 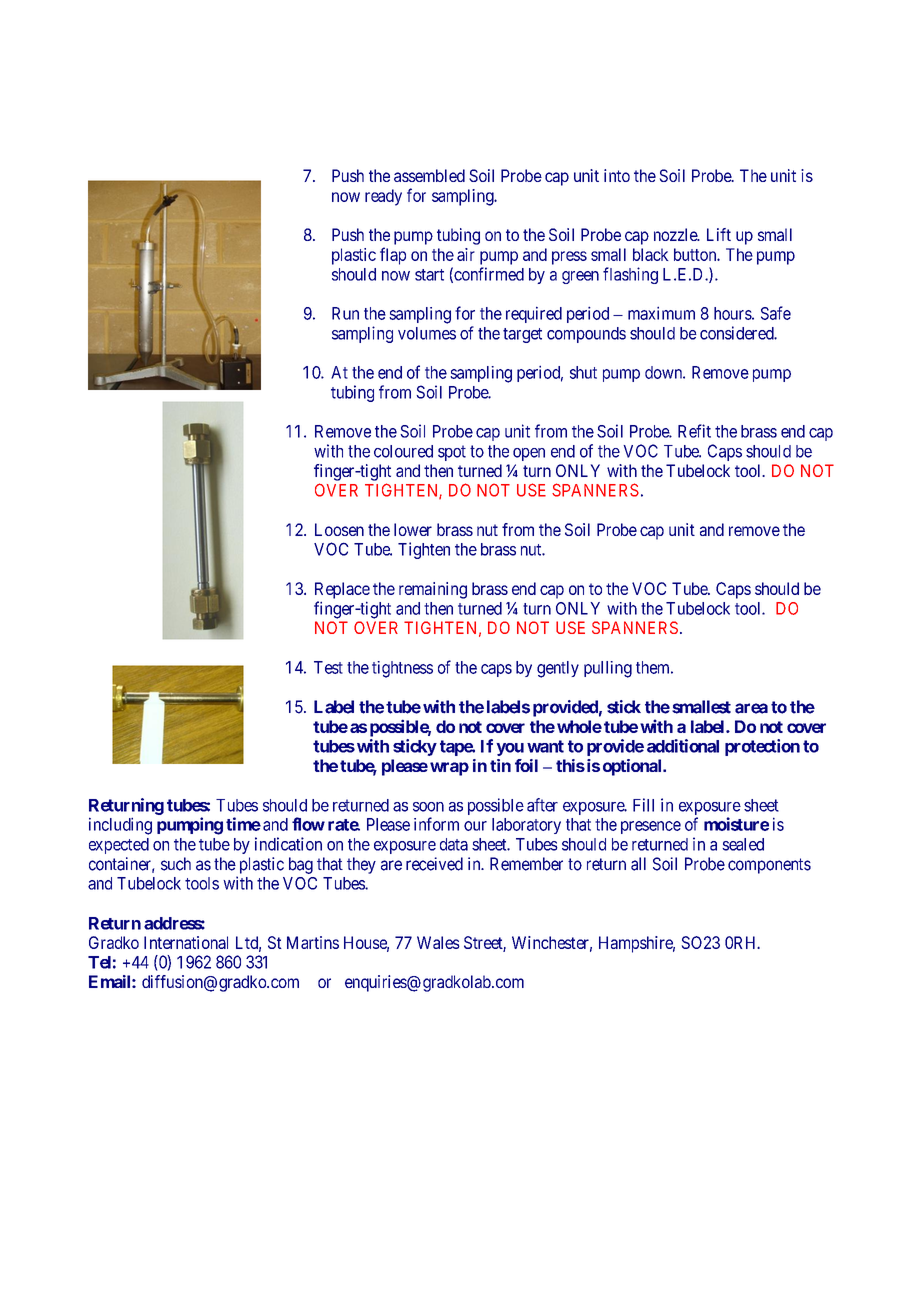 I want to click on Loosen, so click(x=339, y=529).
